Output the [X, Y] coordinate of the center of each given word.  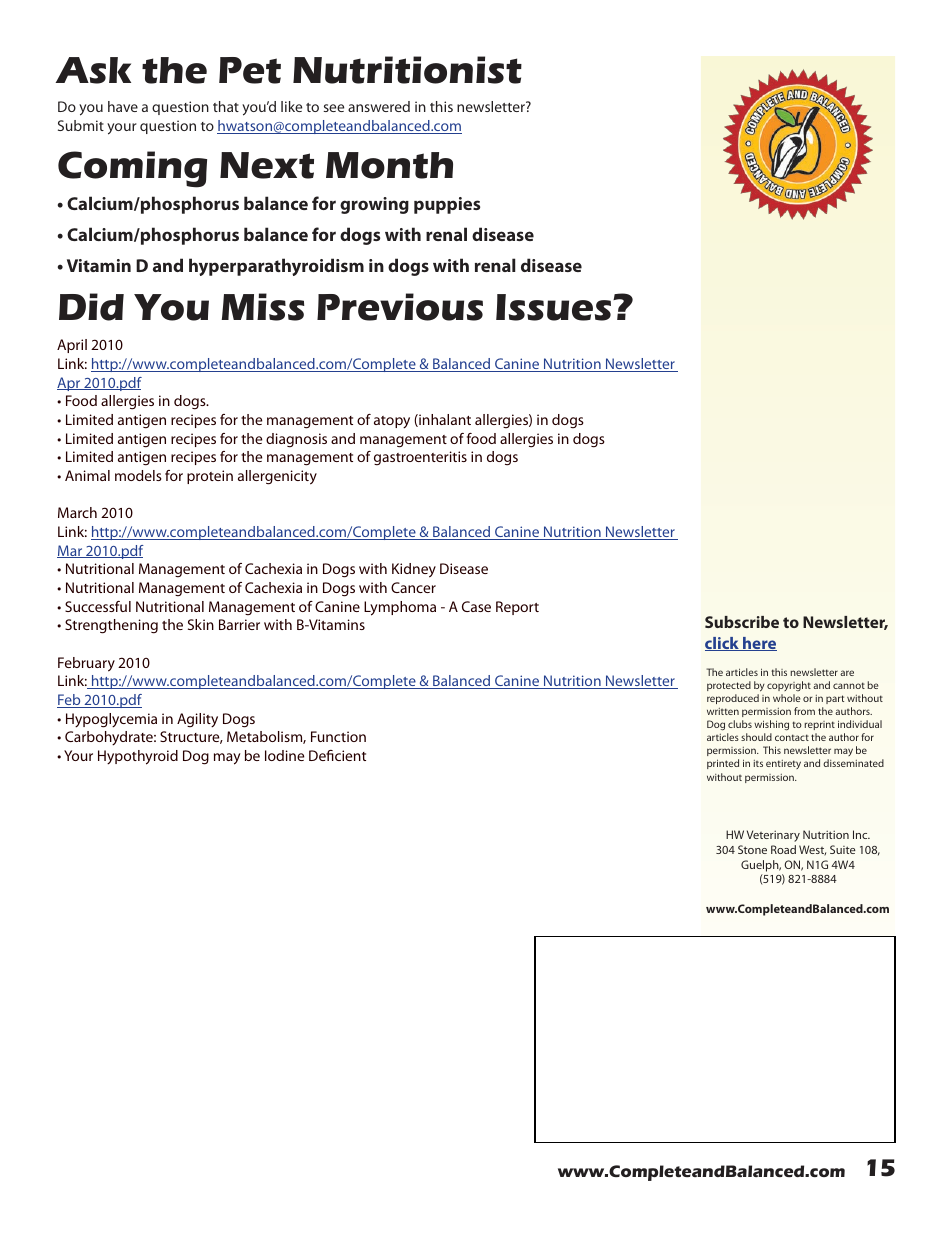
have [123, 106]
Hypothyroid [138, 757]
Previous [400, 307]
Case [476, 606]
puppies [447, 205]
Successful [98, 606]
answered [379, 106]
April [72, 346]
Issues [555, 307]
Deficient [337, 755]
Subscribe [742, 622]
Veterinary [773, 836]
